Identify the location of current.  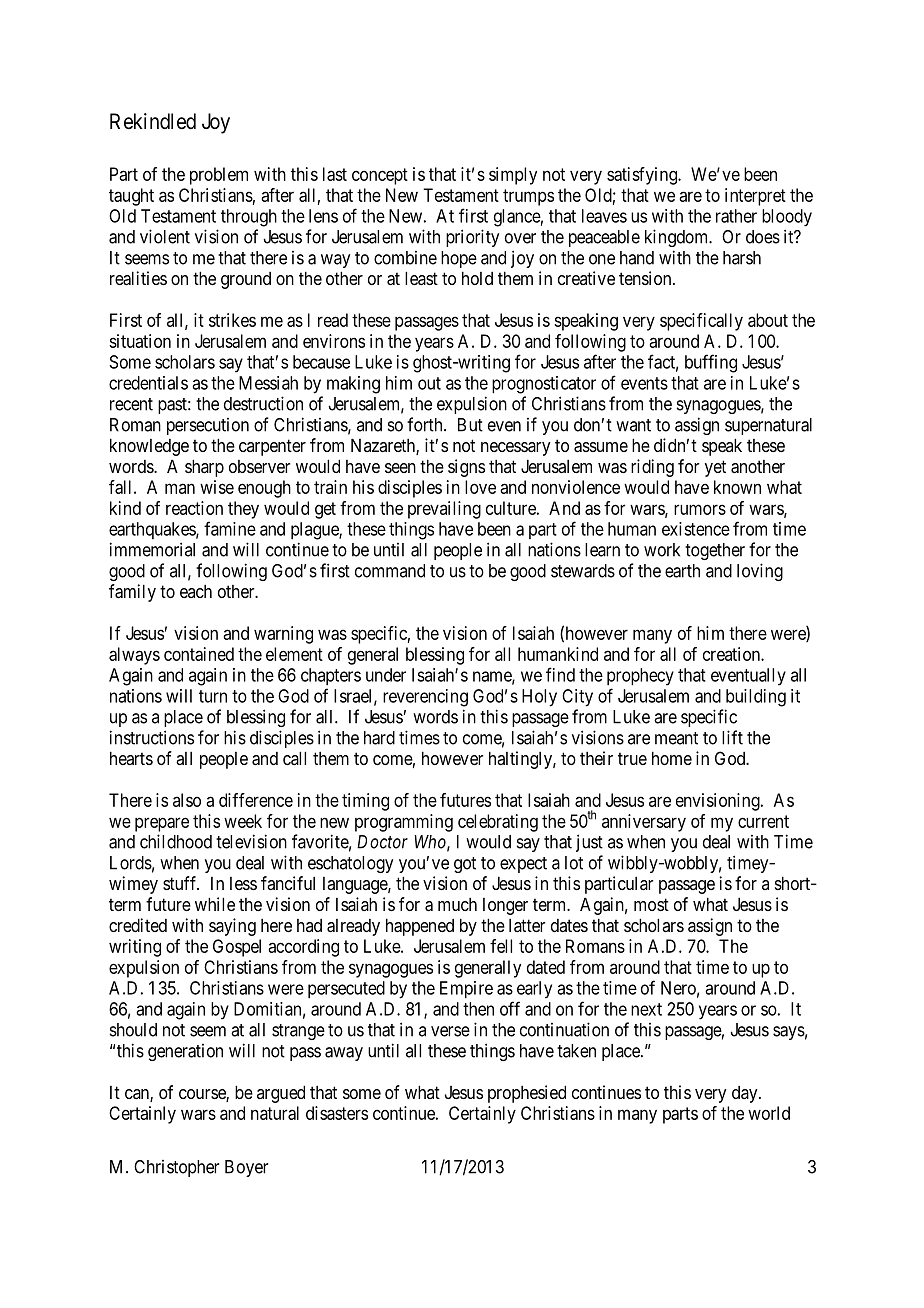
(763, 821).
